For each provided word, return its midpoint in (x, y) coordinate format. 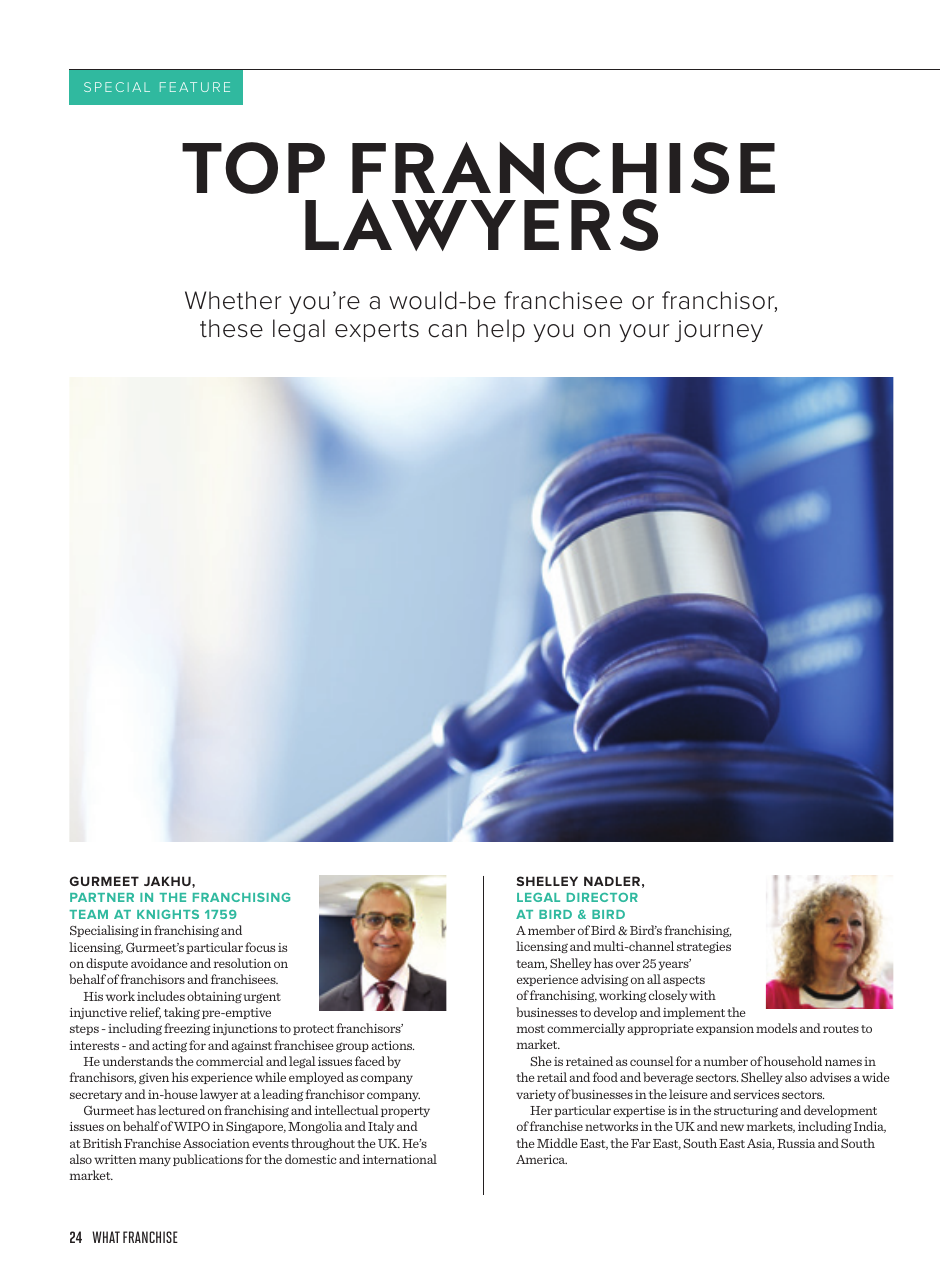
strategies (704, 947)
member (551, 930)
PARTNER (102, 897)
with (702, 995)
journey (719, 331)
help (501, 330)
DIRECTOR (602, 897)
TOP (253, 168)
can (447, 331)
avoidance (159, 963)
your (644, 333)
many (155, 1161)
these (231, 328)
